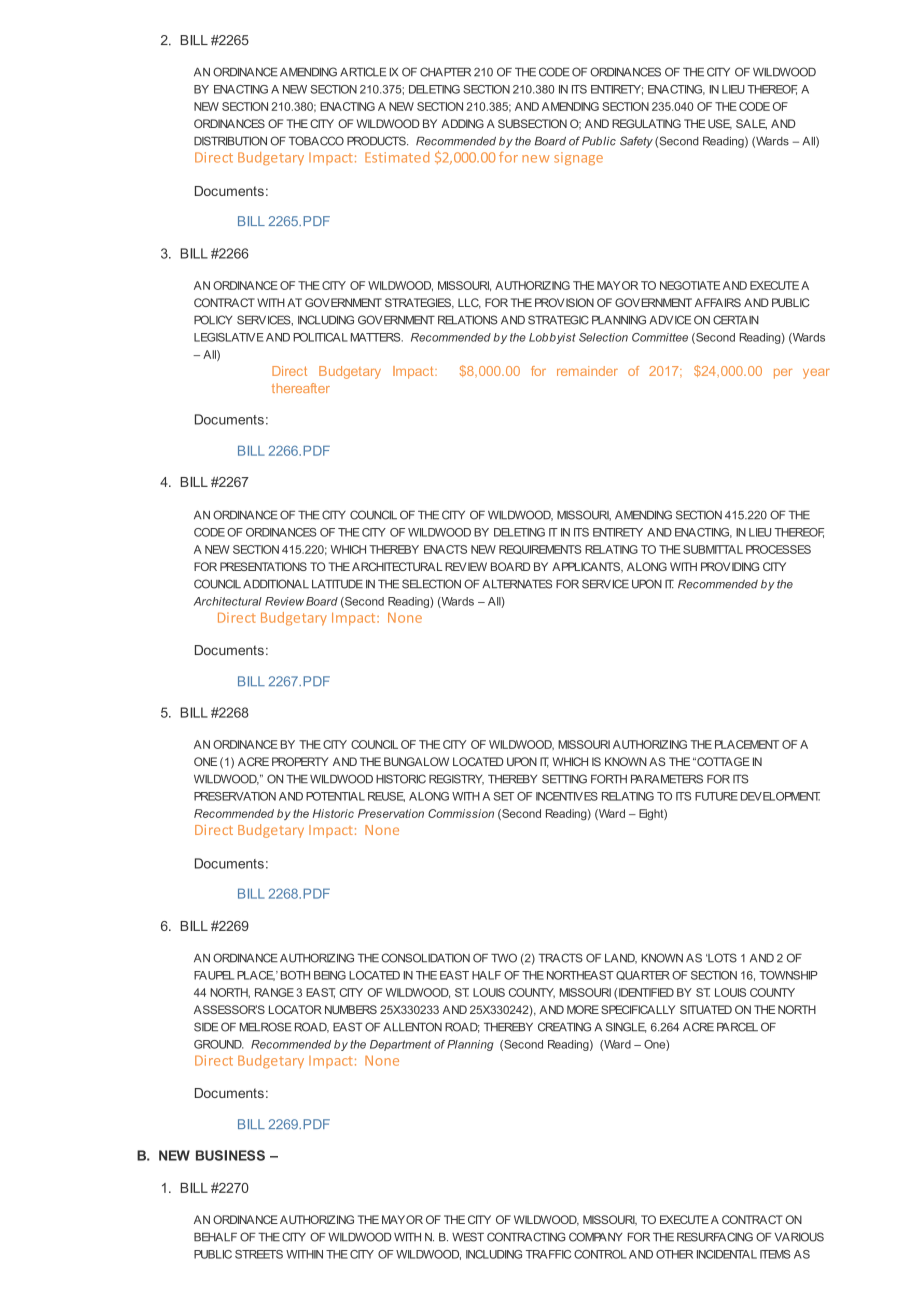 The height and width of the screenshot is (1308, 924). I want to click on ADDING, so click(462, 123).
